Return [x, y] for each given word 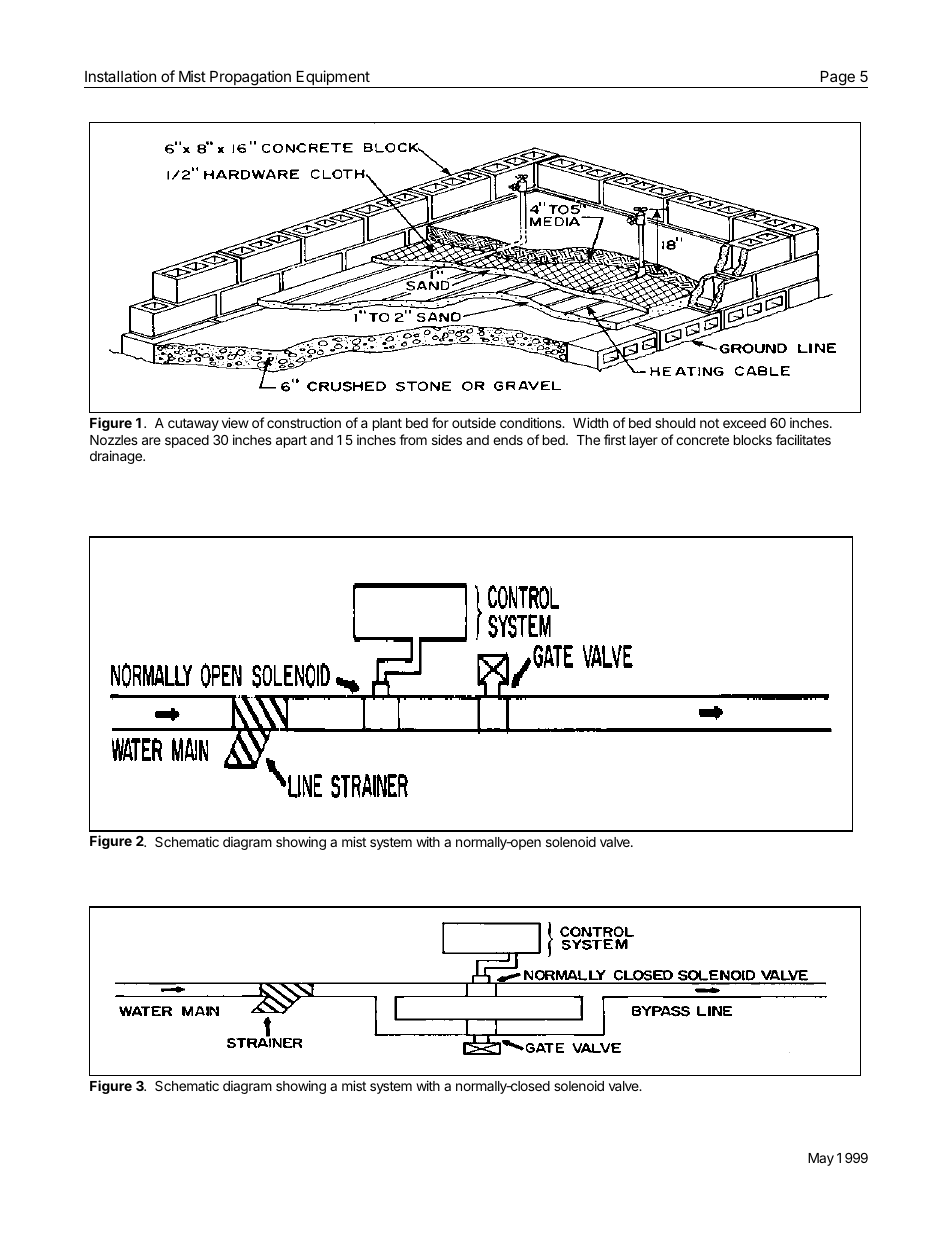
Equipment [333, 79]
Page [837, 79]
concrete [702, 440]
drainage [117, 457]
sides [447, 439]
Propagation [250, 79]
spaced [187, 441]
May [821, 1159]
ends [508, 440]
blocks [753, 440]
